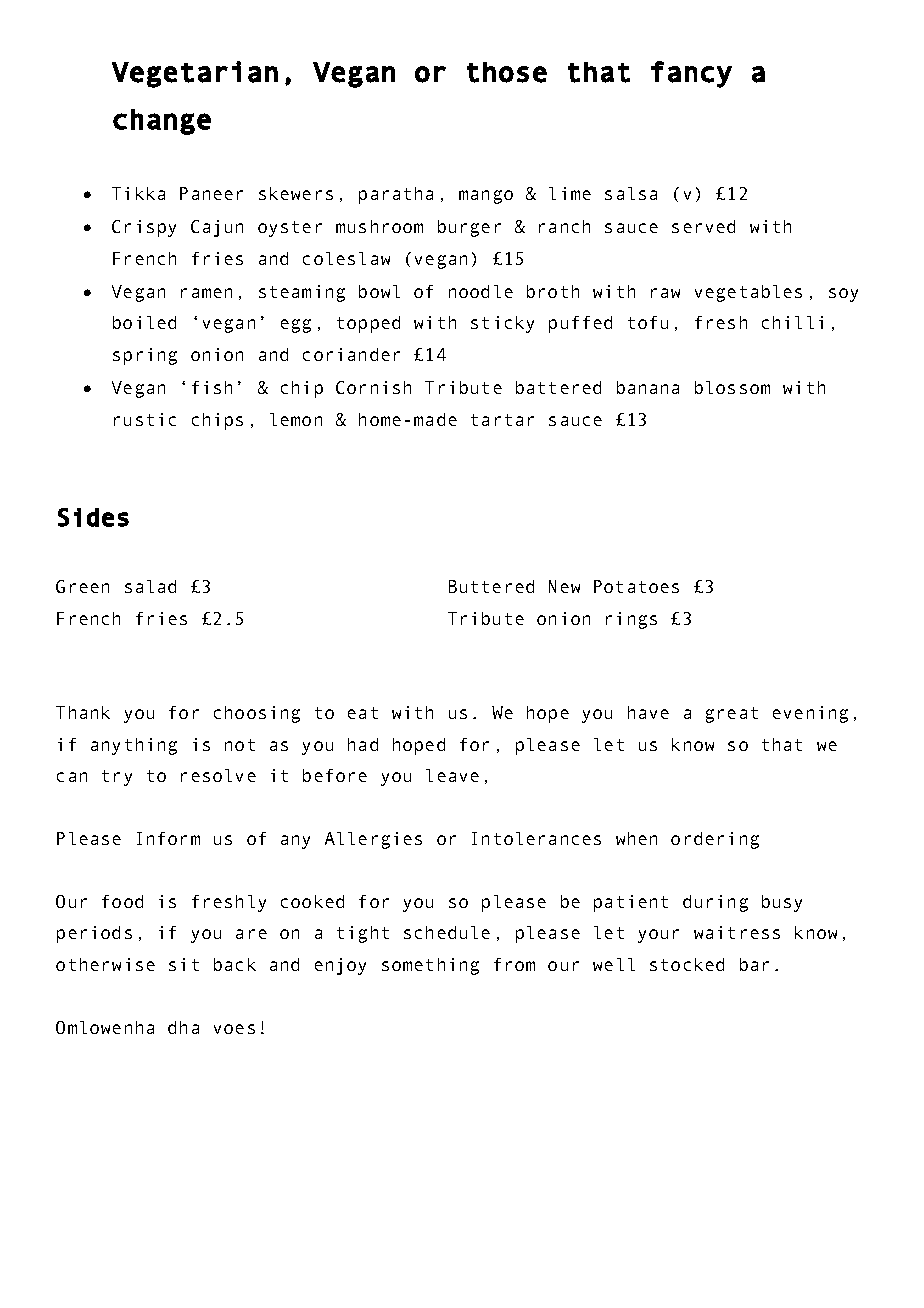  Describe the element at coordinates (691, 74) in the screenshot. I see `fancy` at that location.
